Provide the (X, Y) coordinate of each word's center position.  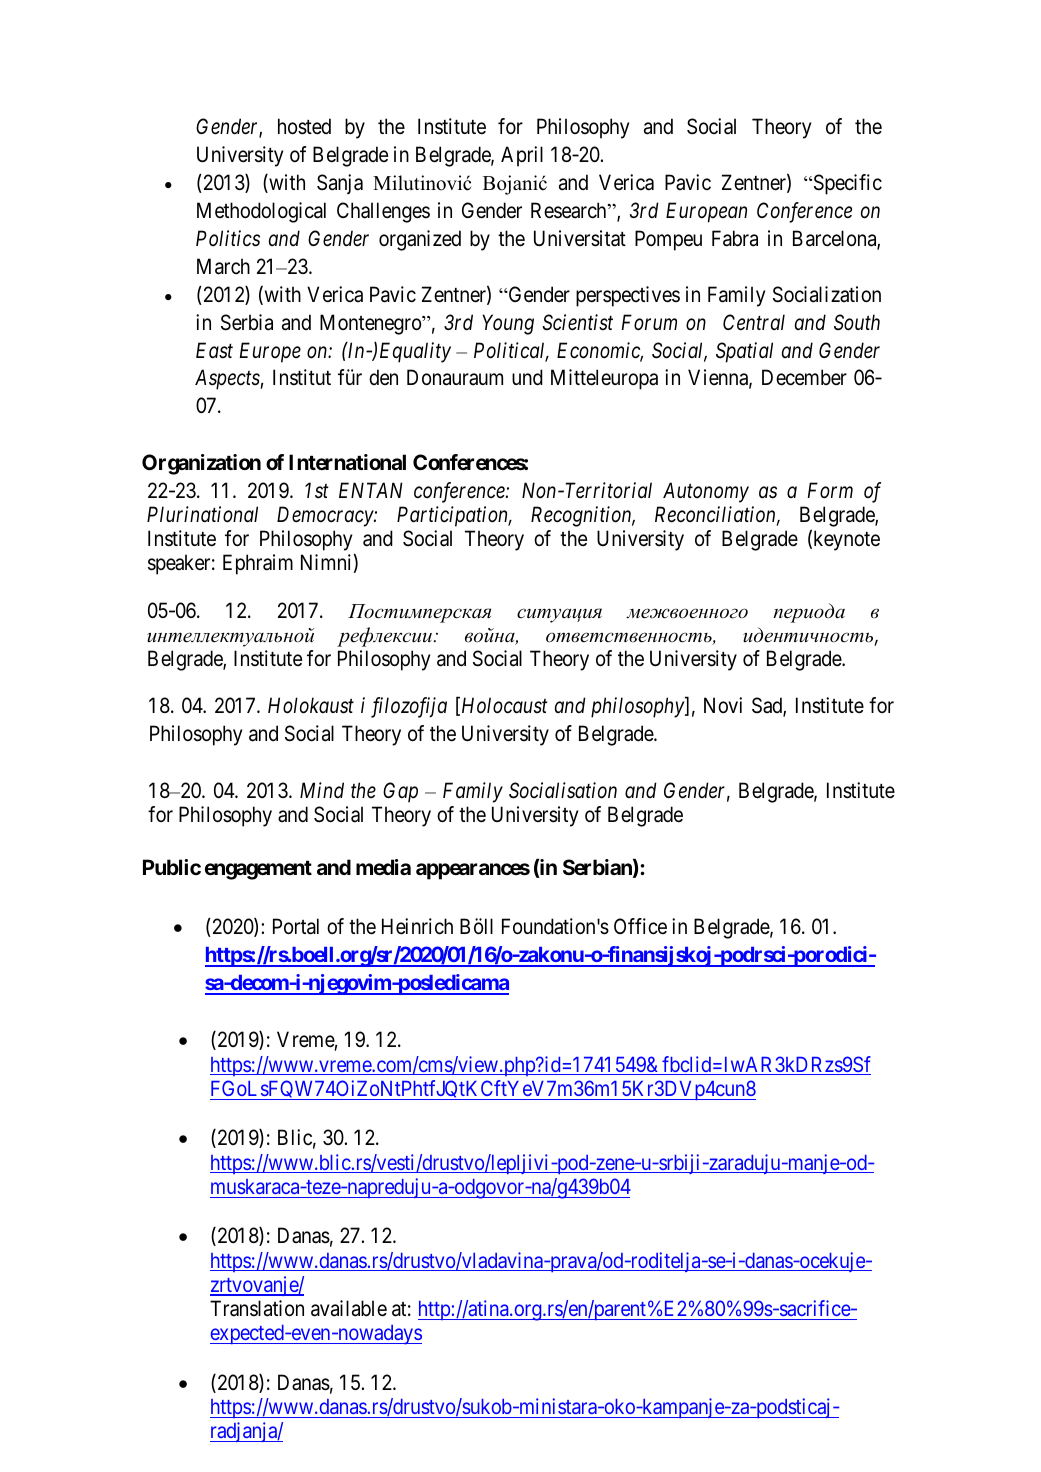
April (522, 156)
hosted (304, 126)
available (349, 1308)
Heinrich (417, 926)
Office (640, 926)
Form (830, 490)
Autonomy (706, 492)
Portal (296, 926)
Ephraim (258, 564)
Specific (846, 184)
